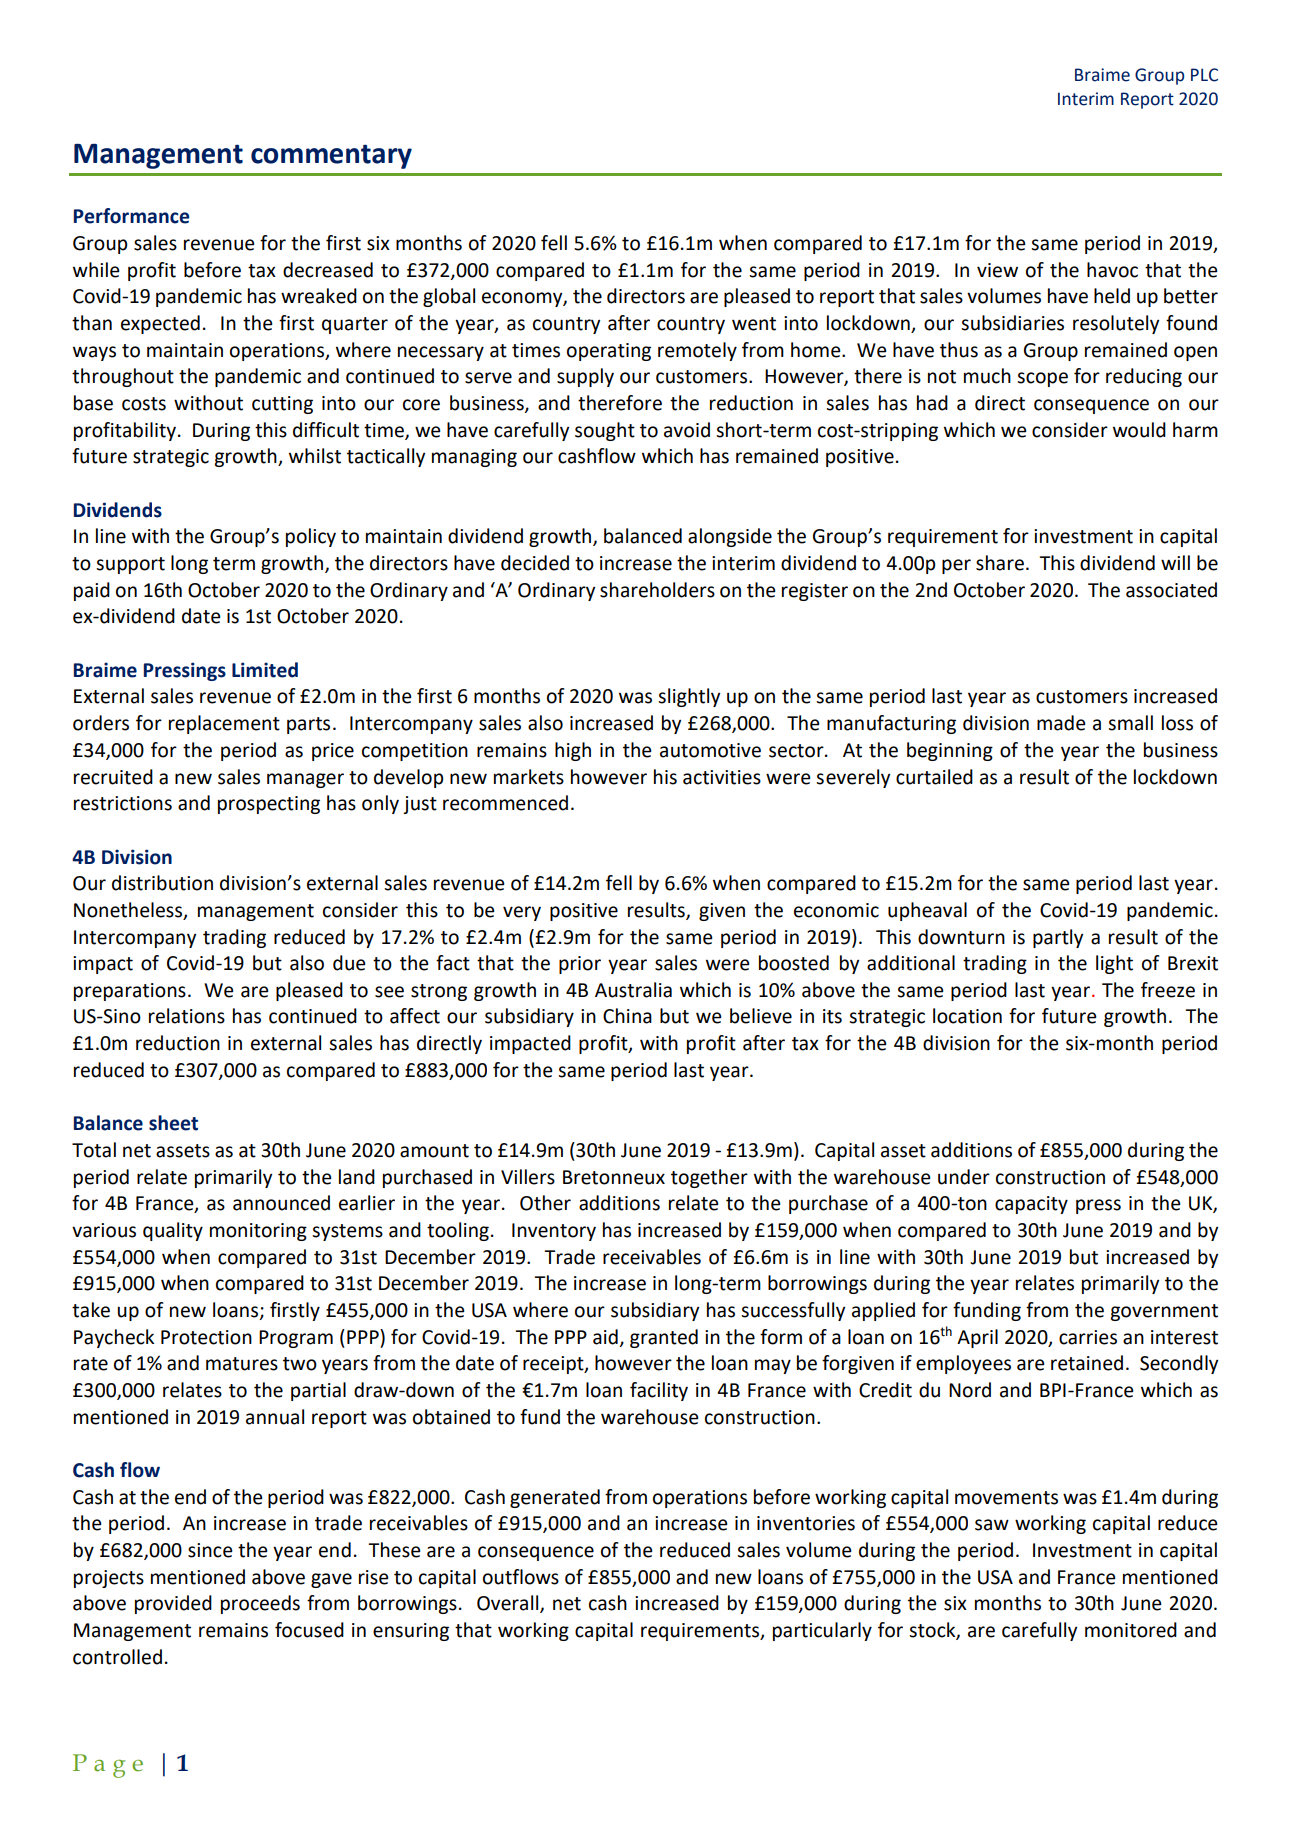 This document has height=1839, width=1301. Describe the element at coordinates (331, 157) in the document. I see `commentary` at that location.
